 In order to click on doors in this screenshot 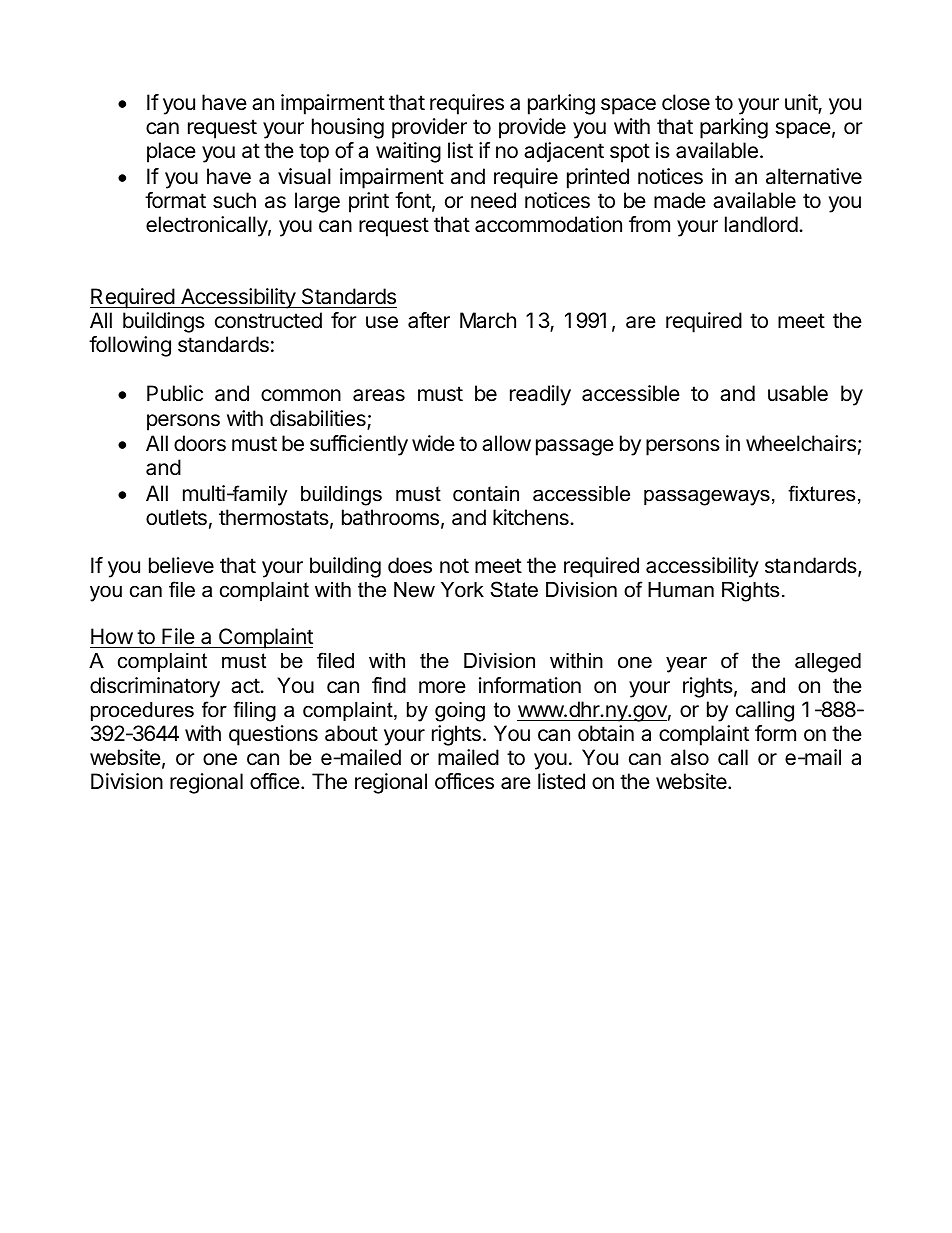, I will do `click(200, 443)`.
